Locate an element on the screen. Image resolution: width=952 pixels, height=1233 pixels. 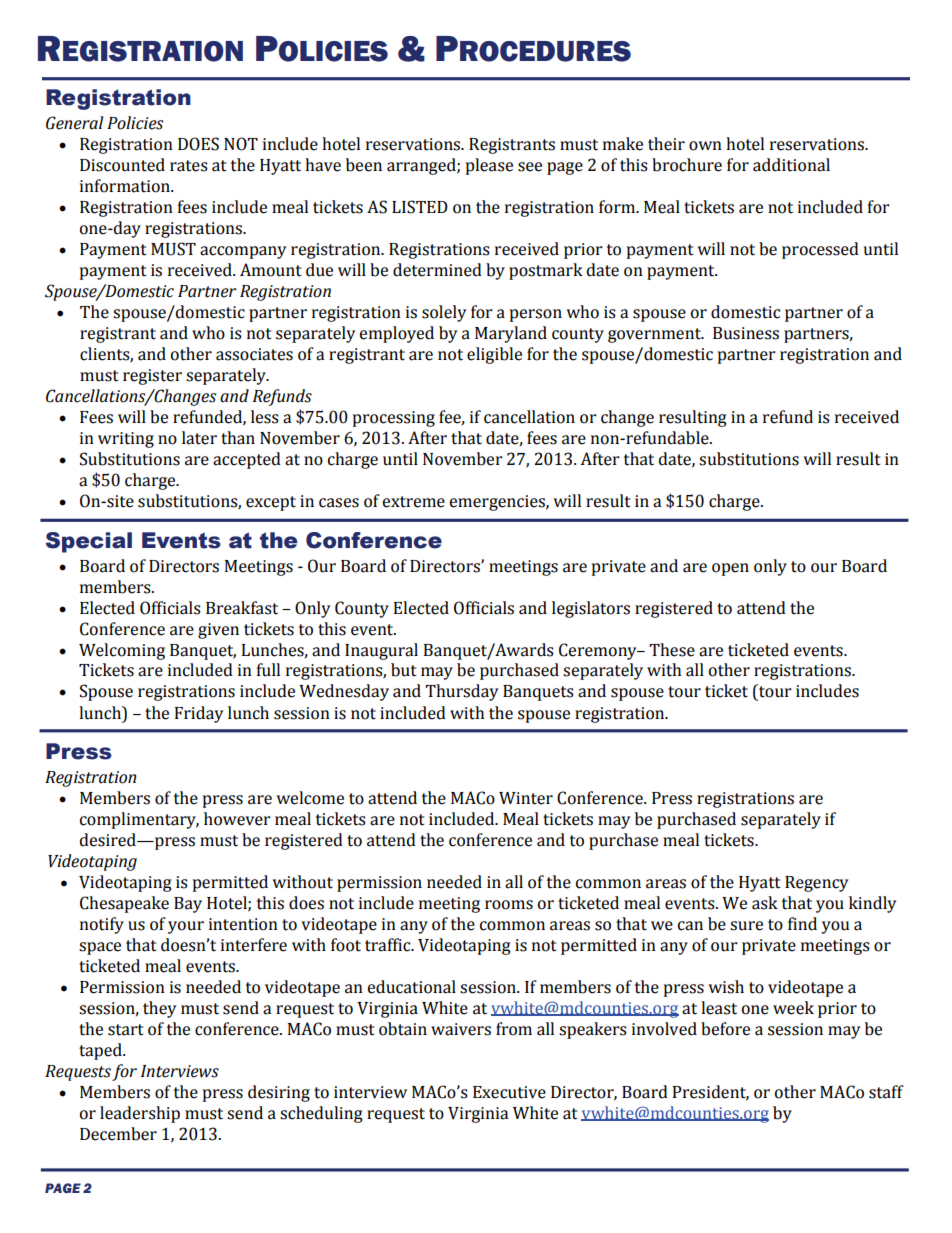
Executive is located at coordinates (509, 1092).
